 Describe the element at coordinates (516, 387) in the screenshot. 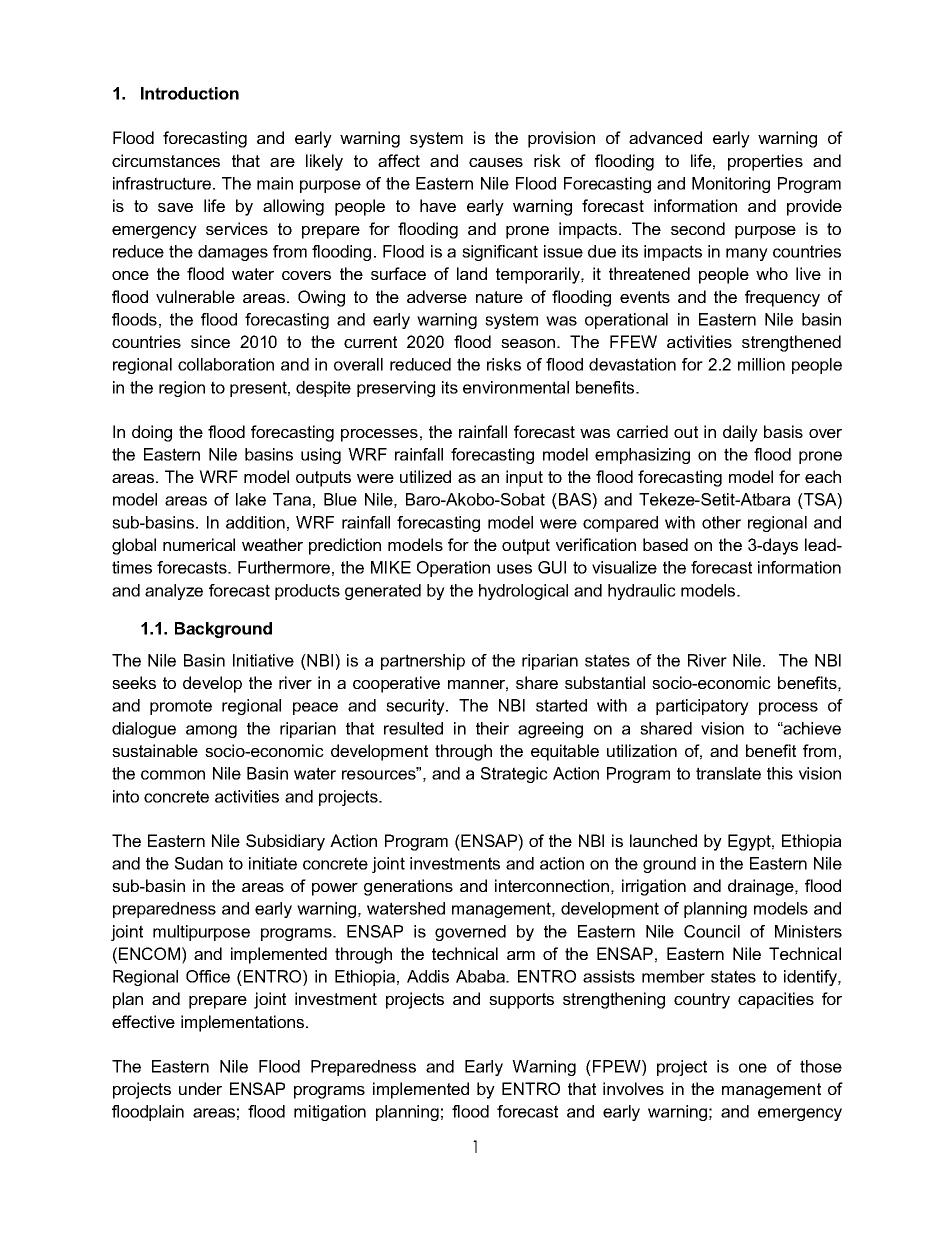

I see `environmental` at that location.
